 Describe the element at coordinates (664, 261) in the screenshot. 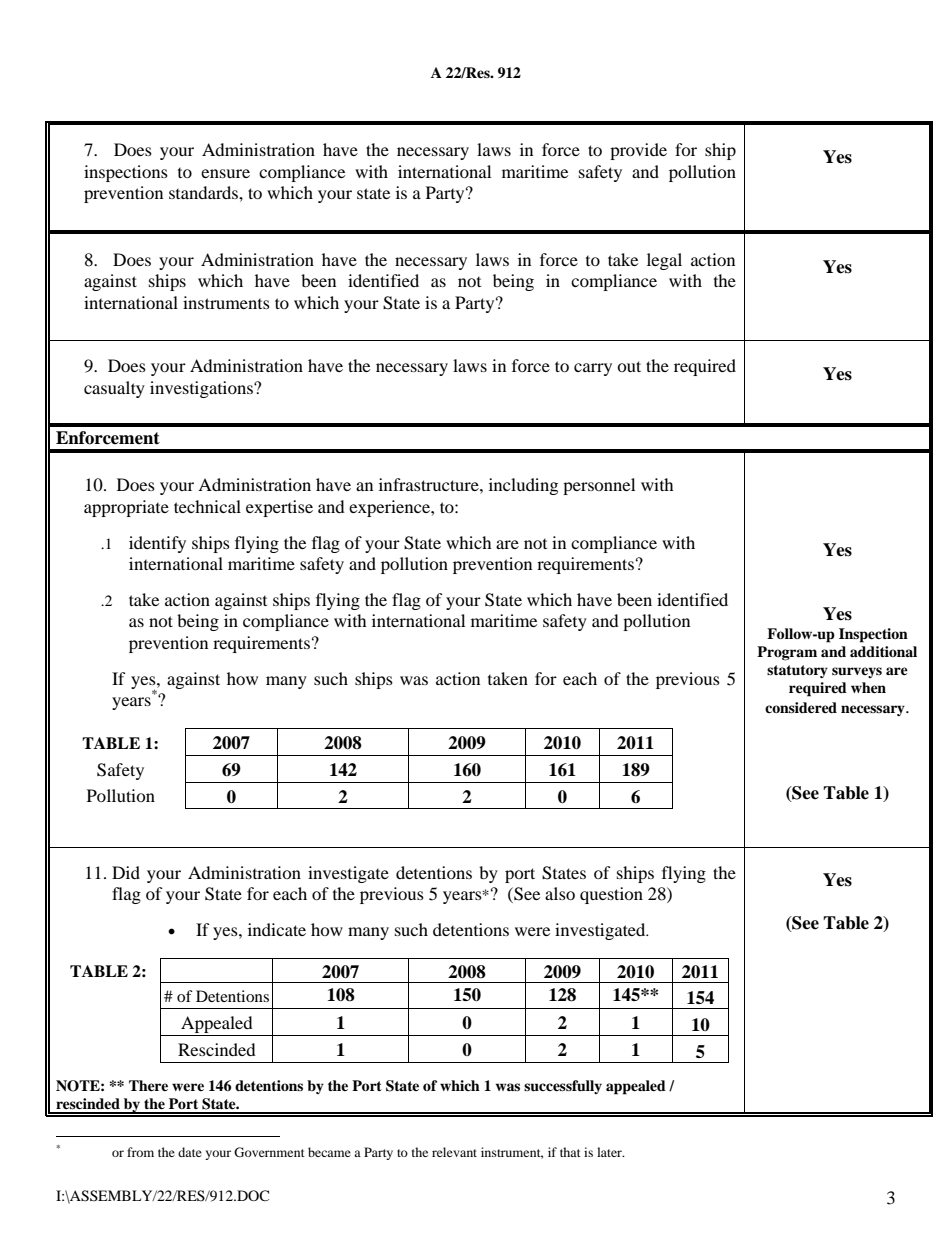

I see `legal` at that location.
